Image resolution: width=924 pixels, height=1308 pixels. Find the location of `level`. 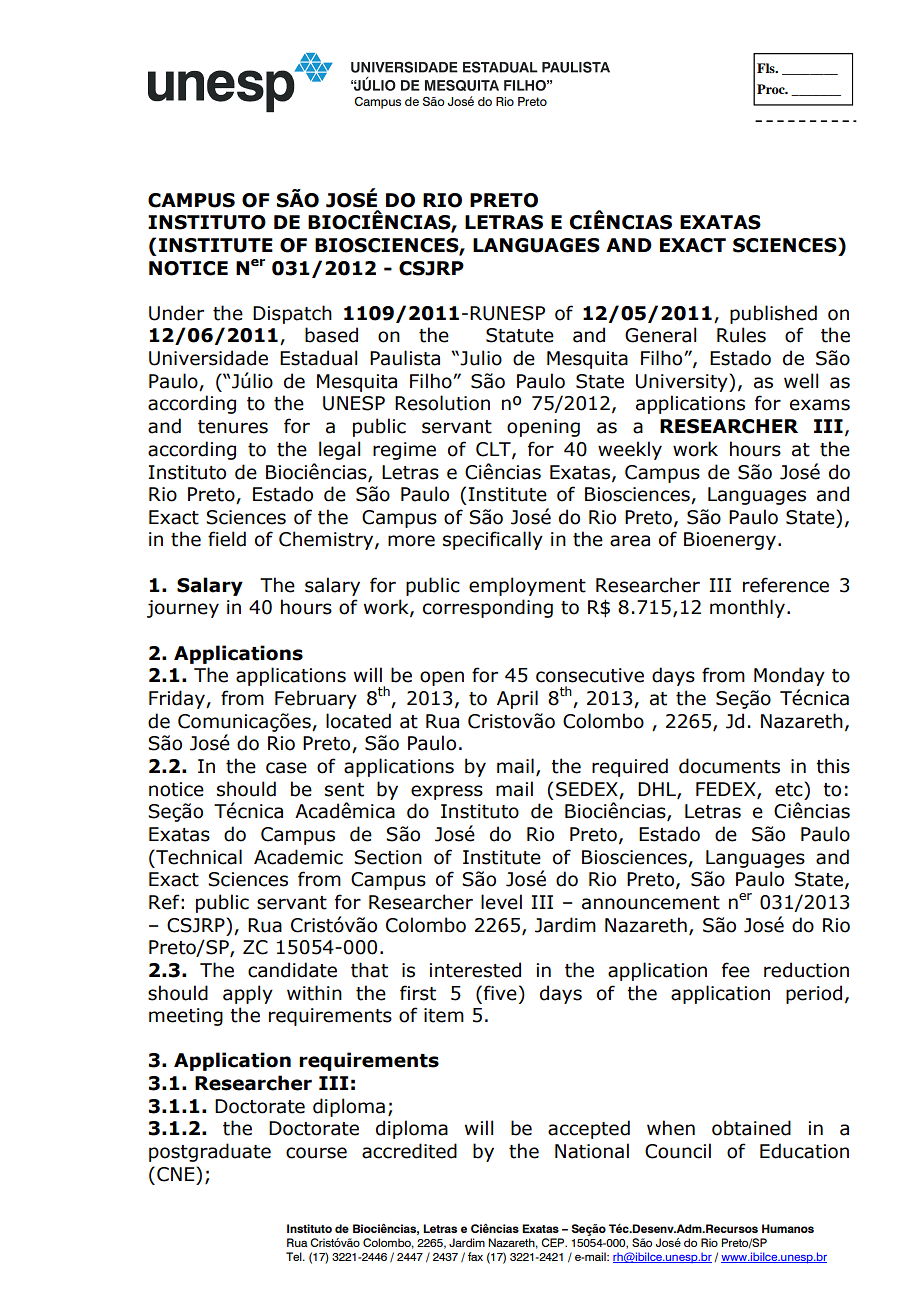

level is located at coordinates (501, 902).
